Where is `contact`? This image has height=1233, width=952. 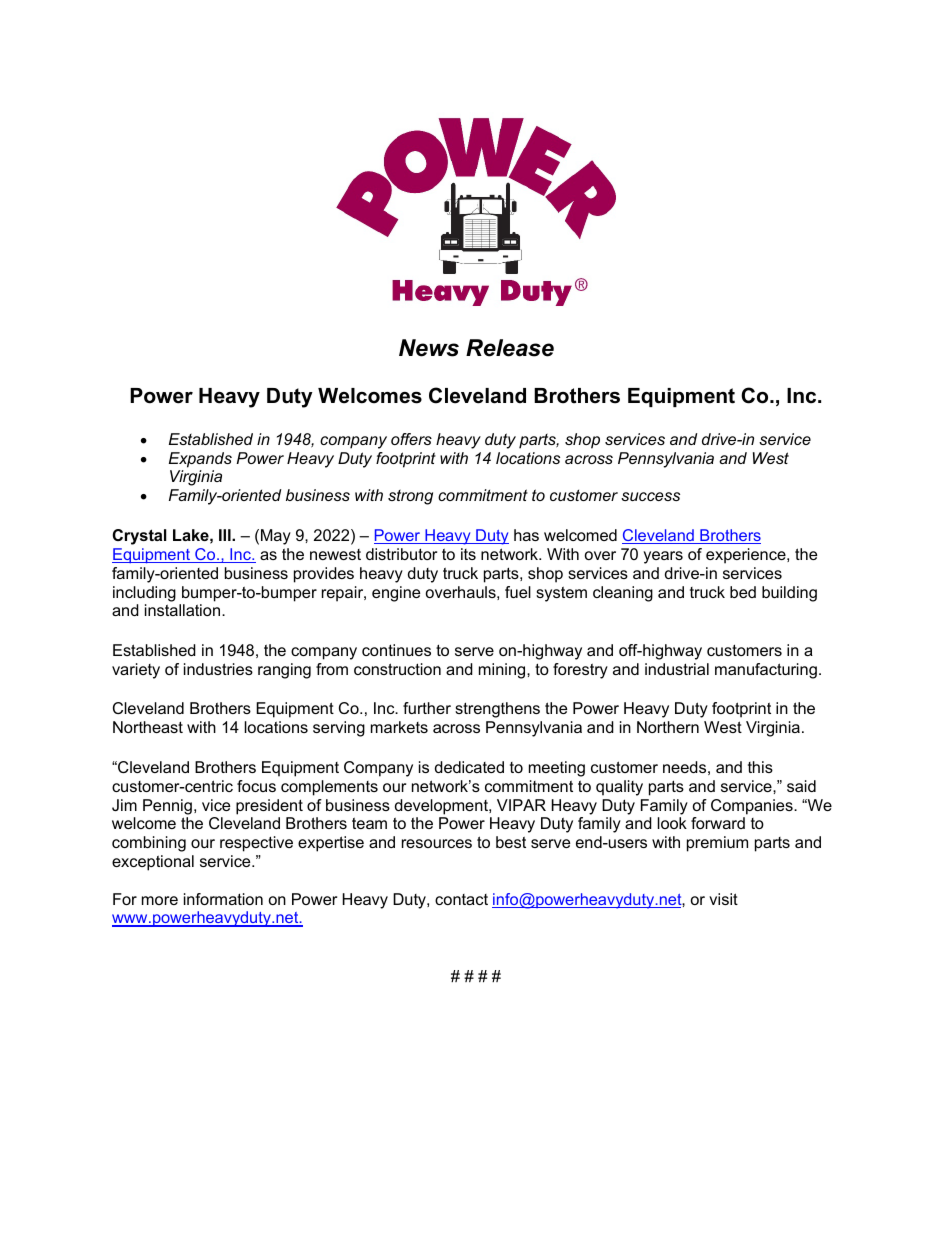 contact is located at coordinates (461, 899).
